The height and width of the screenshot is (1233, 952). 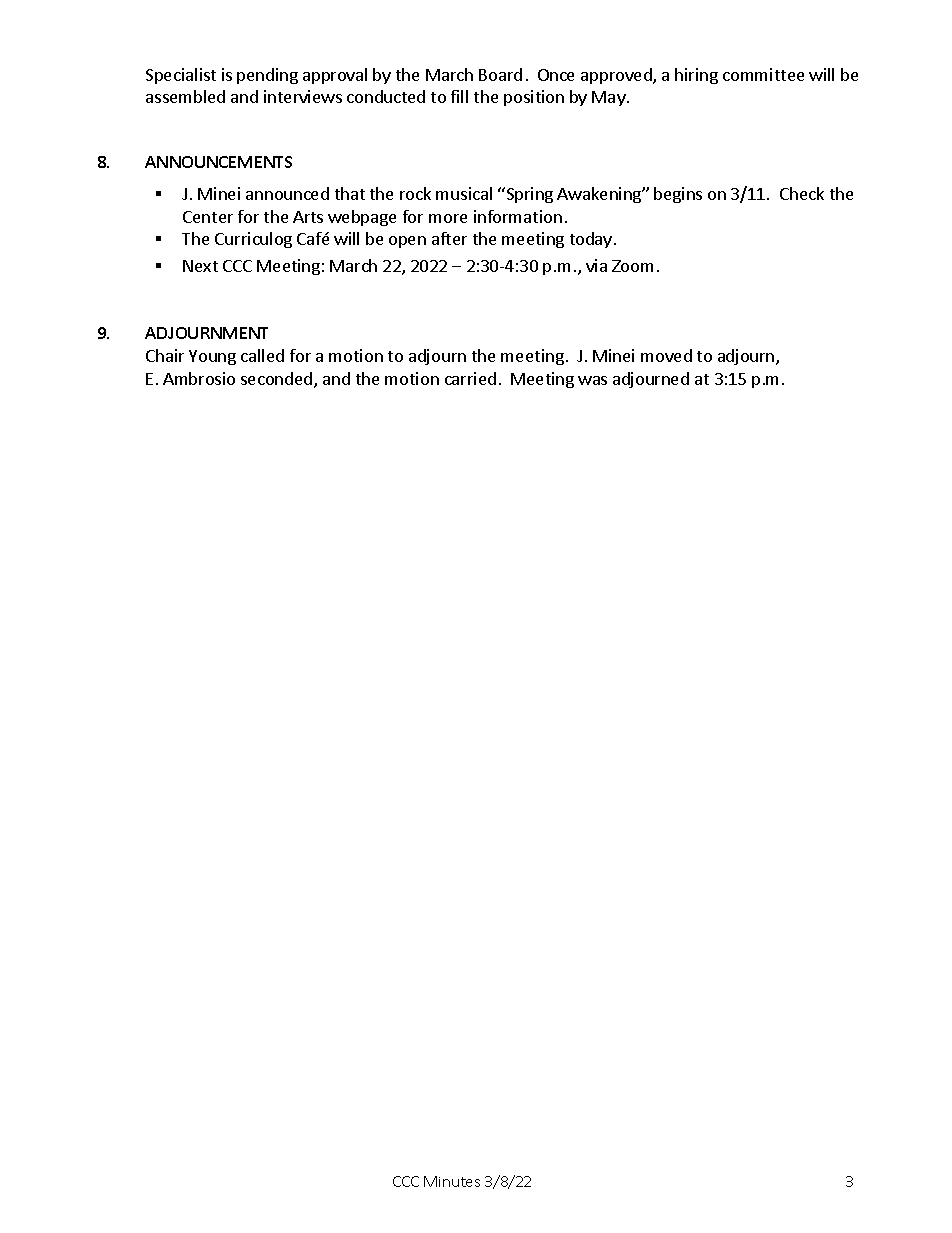 I want to click on hiring, so click(x=696, y=76).
